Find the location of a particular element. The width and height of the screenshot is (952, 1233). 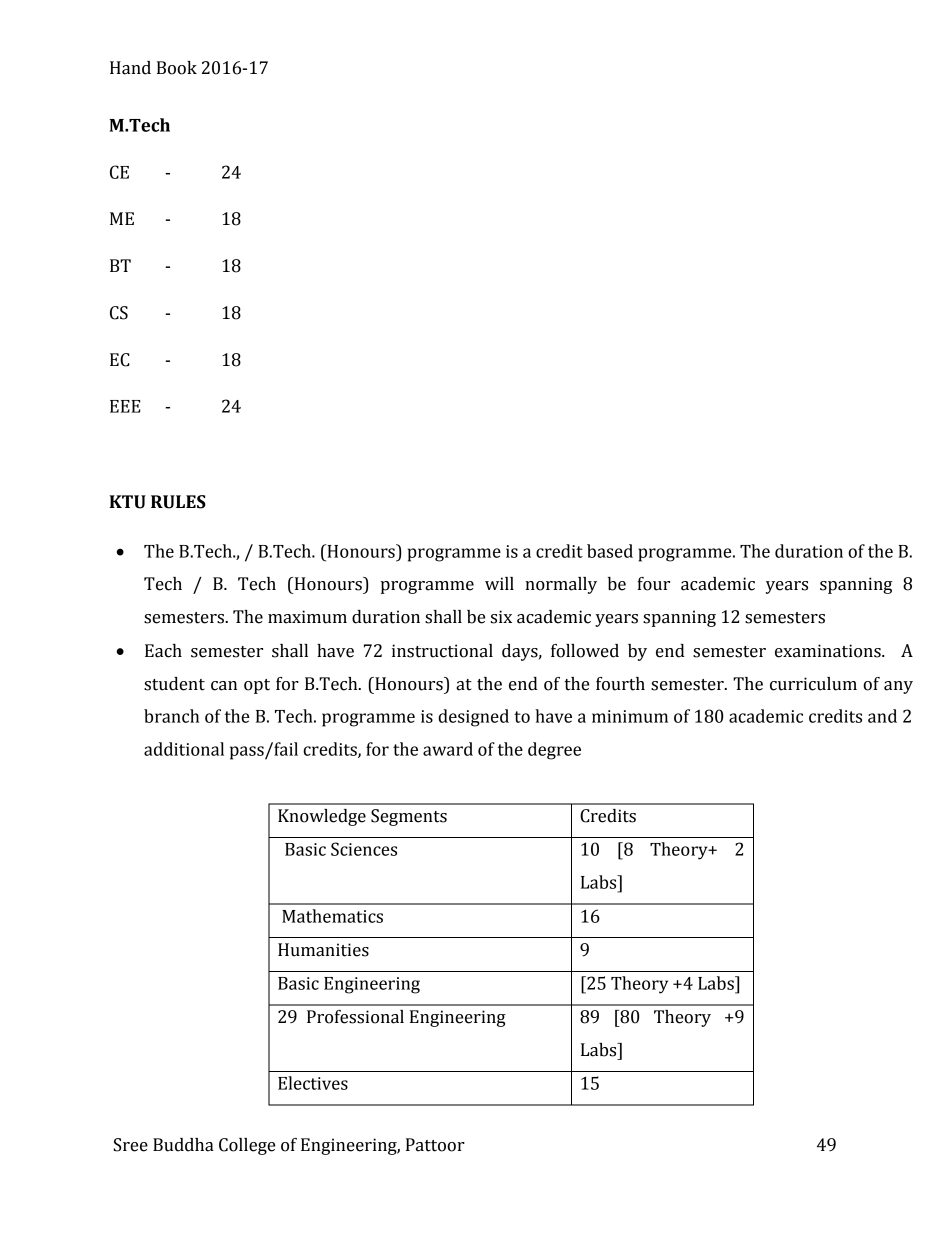

additional is located at coordinates (184, 749).
